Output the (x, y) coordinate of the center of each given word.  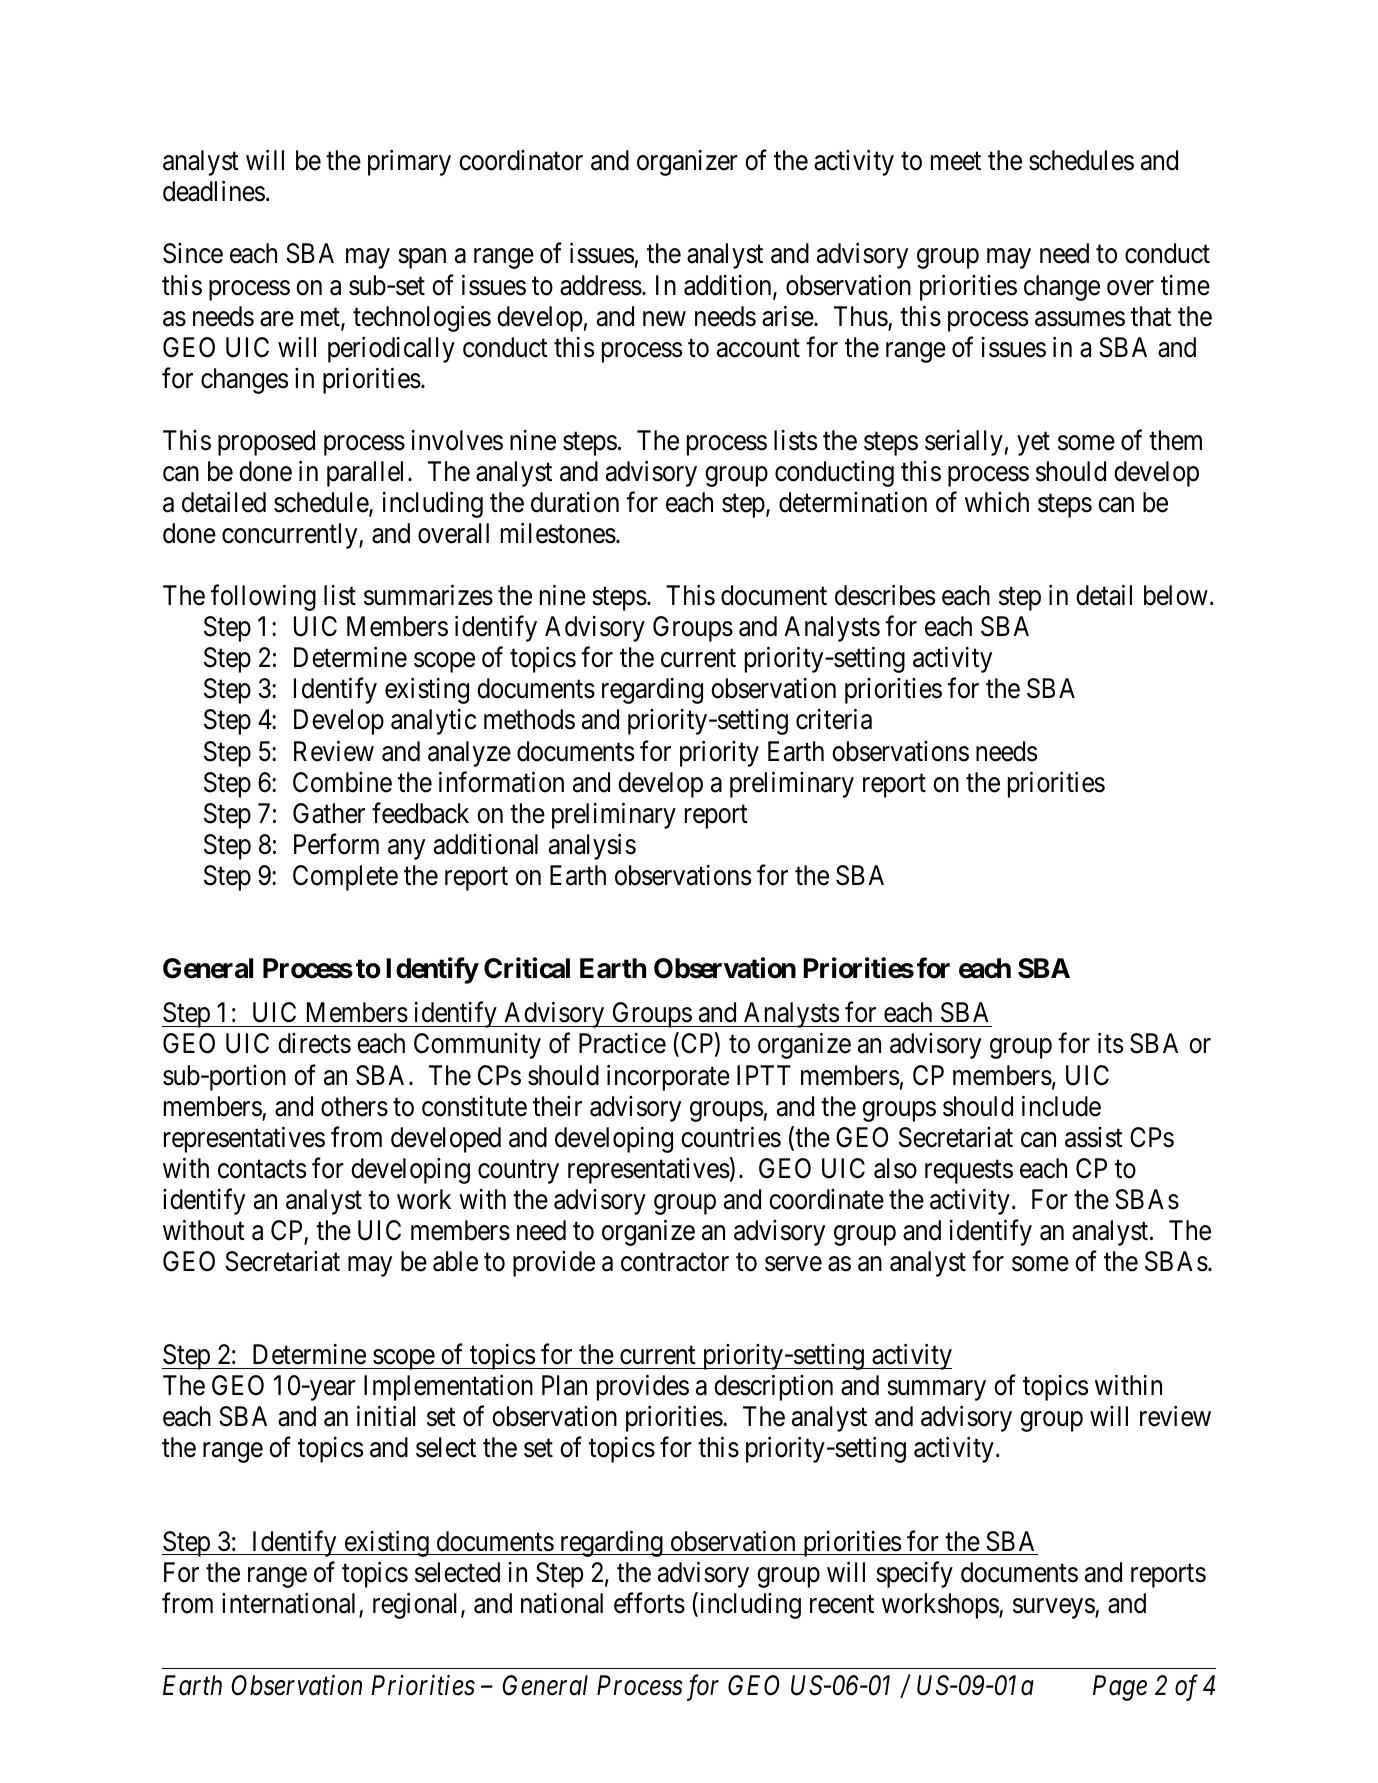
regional (417, 1606)
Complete (345, 878)
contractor (675, 1262)
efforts (649, 1603)
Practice (622, 1043)
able (455, 1261)
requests (969, 1172)
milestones (558, 533)
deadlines (214, 191)
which (997, 502)
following (263, 598)
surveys (1054, 1608)
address (601, 285)
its (1110, 1043)
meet (956, 162)
